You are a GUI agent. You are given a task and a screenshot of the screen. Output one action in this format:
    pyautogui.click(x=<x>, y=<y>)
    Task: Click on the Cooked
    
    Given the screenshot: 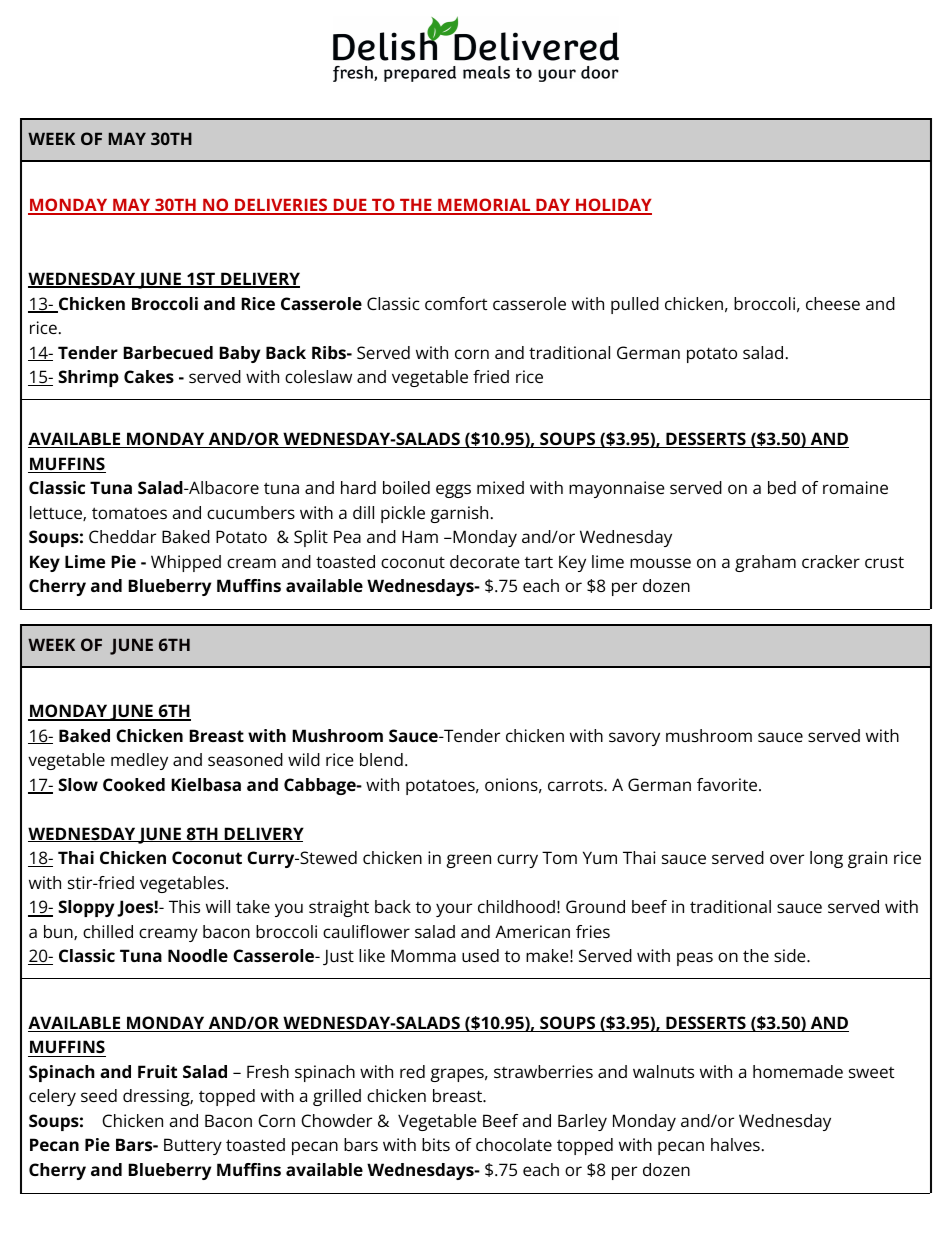 What is the action you would take?
    pyautogui.click(x=134, y=784)
